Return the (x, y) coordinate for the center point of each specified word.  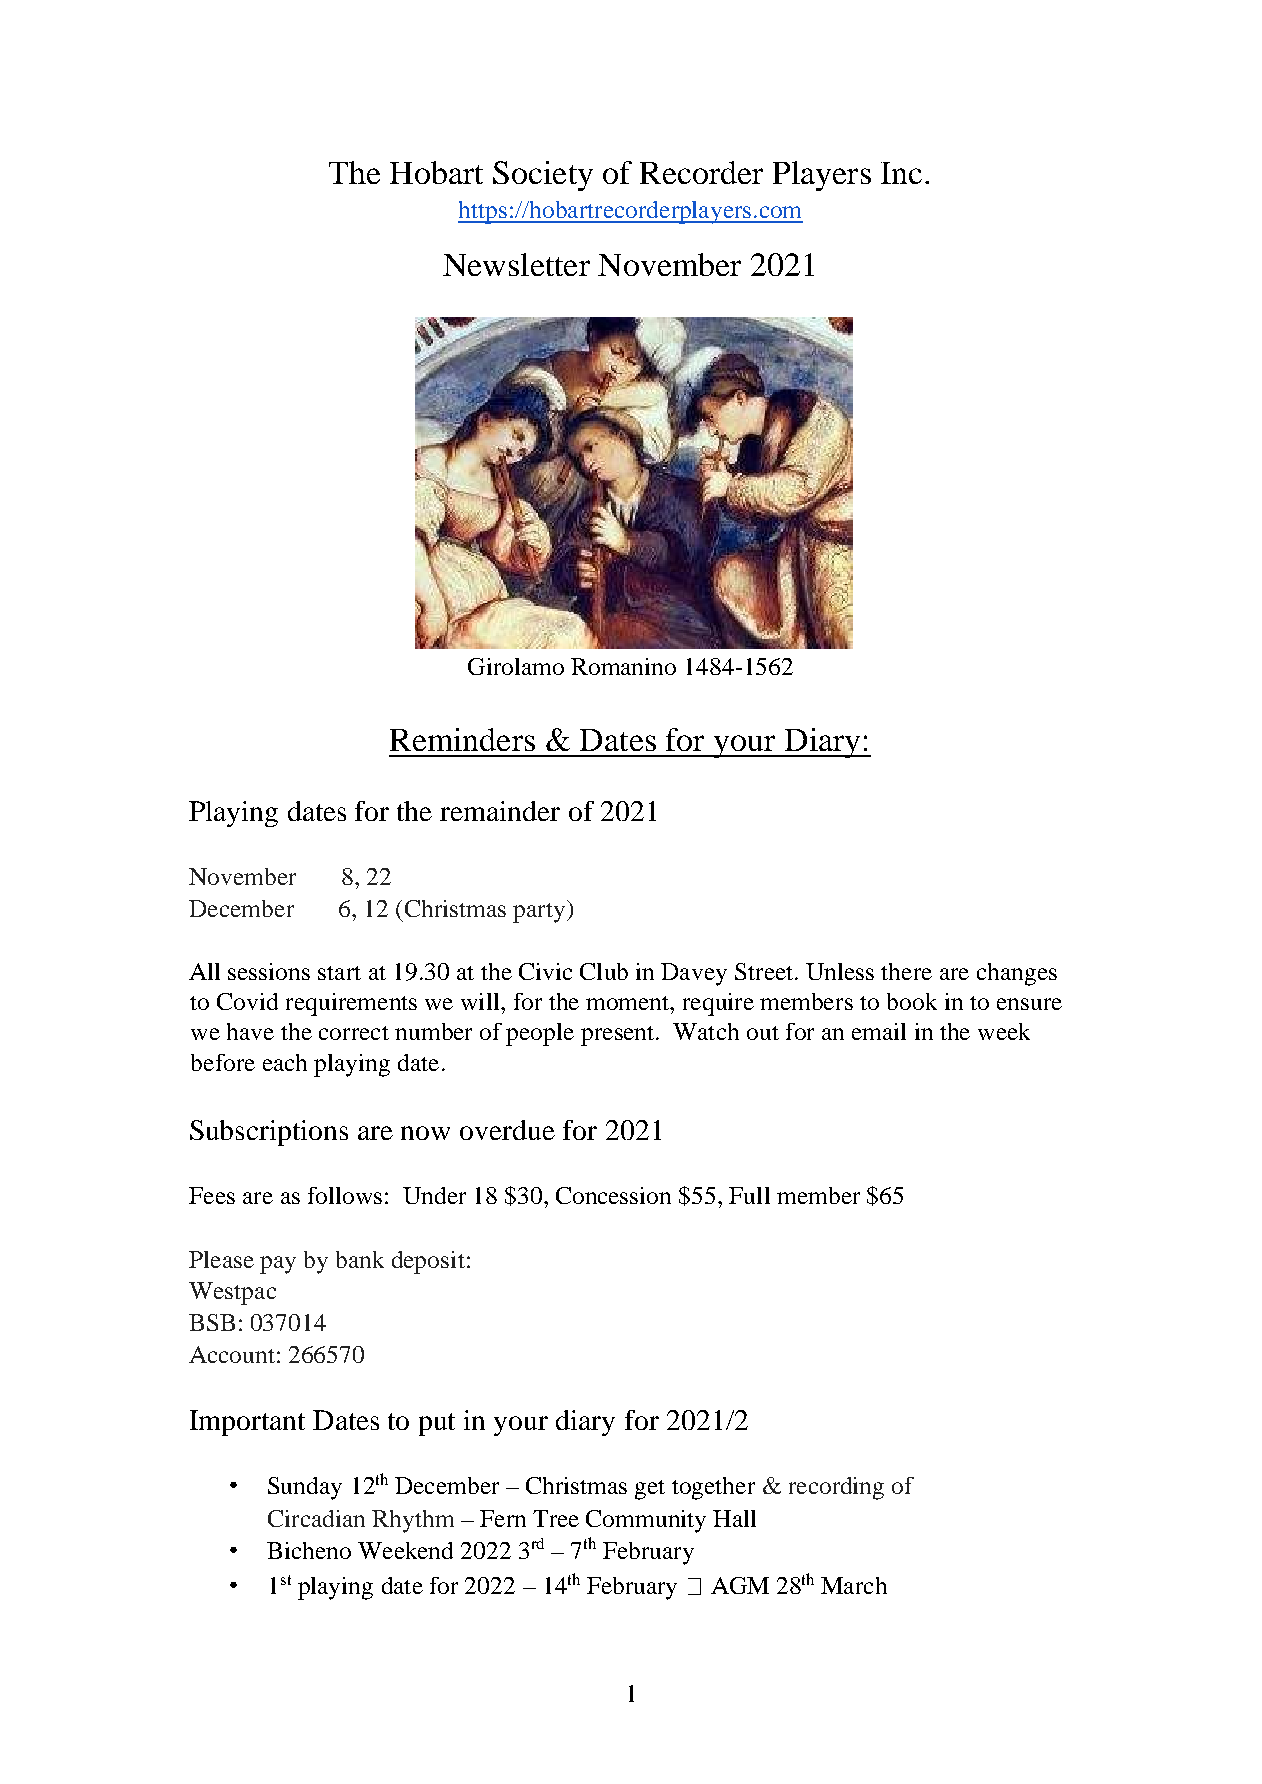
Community (646, 1521)
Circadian (316, 1518)
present (619, 1036)
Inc (901, 173)
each (285, 1062)
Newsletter (516, 264)
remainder (500, 811)
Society (543, 176)
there (906, 971)
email (879, 1031)
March (854, 1585)
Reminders (462, 739)
